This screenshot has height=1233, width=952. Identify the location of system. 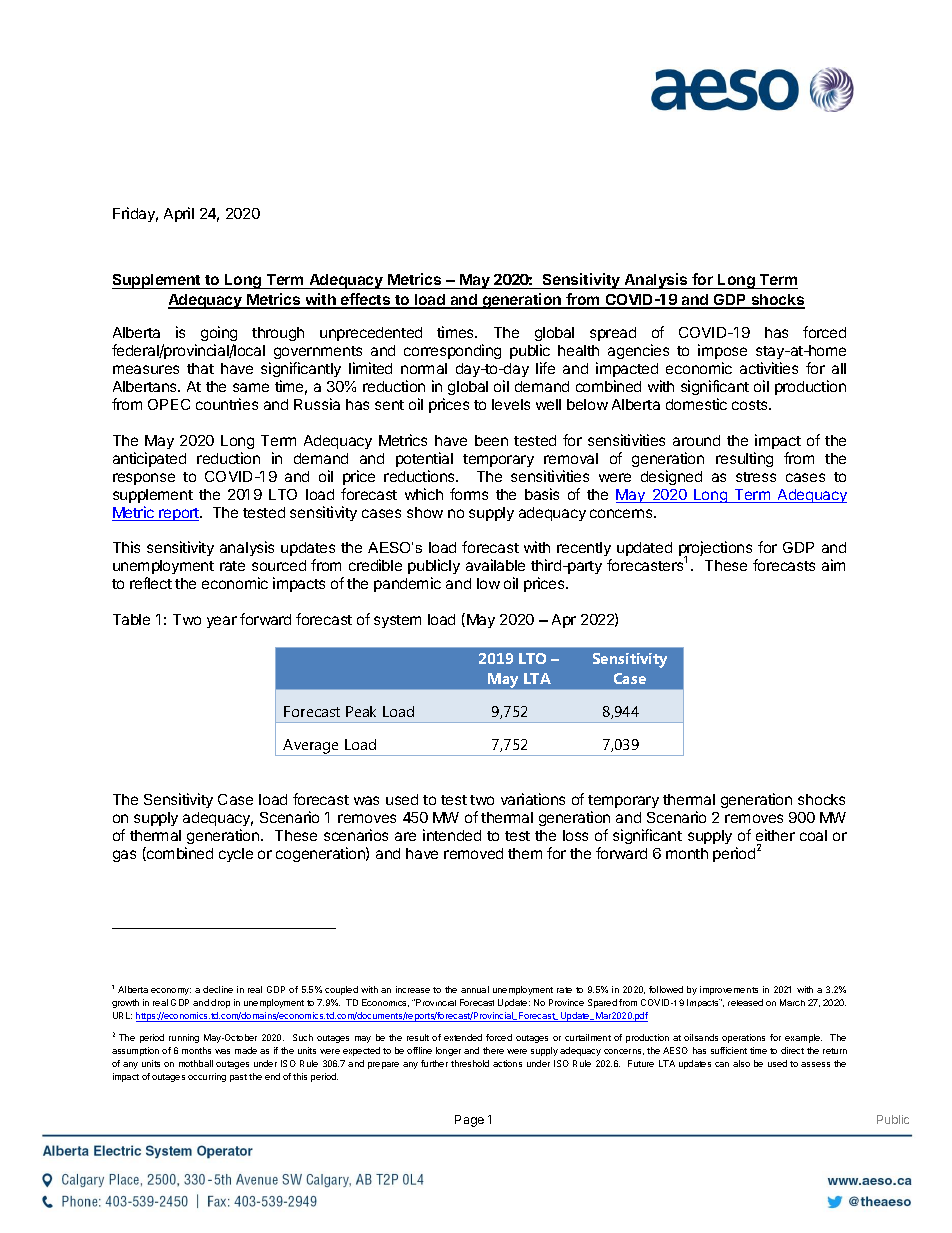
(397, 621).
